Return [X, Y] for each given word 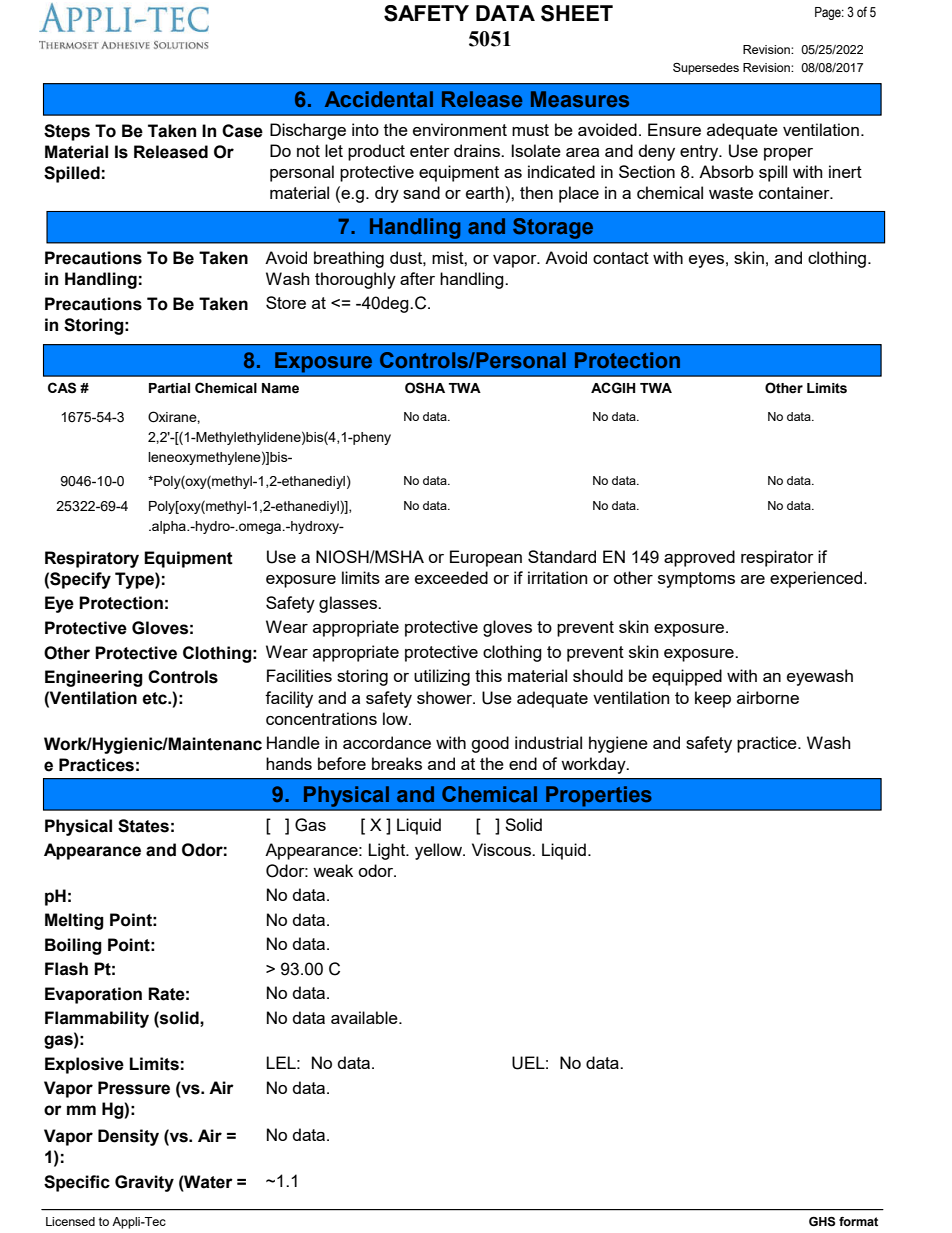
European [486, 558]
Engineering [94, 678]
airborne [768, 697]
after [417, 278]
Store [286, 302]
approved [699, 558]
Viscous [502, 849]
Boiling [73, 946]
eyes [706, 261]
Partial [169, 388]
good [490, 744]
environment [460, 129]
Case [242, 131]
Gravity [144, 1183]
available [365, 1017]
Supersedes [706, 69]
